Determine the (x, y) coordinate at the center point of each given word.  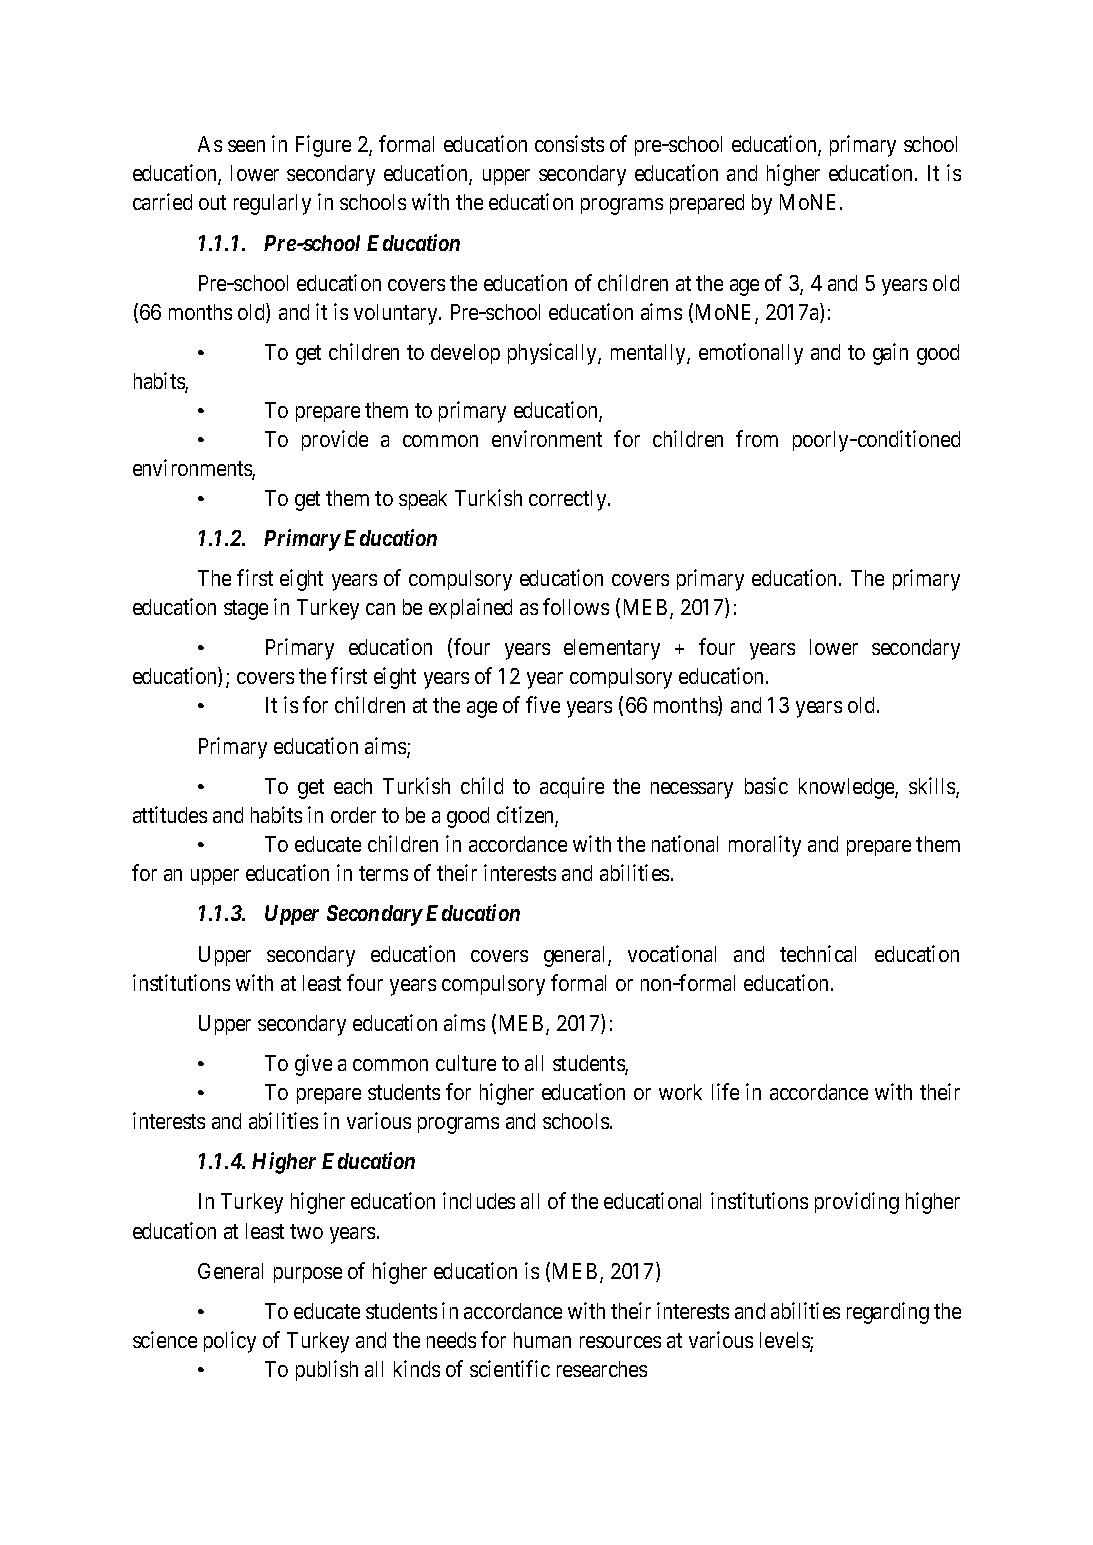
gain (890, 354)
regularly (272, 204)
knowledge (847, 788)
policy (230, 1342)
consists (569, 143)
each (353, 786)
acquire (572, 787)
